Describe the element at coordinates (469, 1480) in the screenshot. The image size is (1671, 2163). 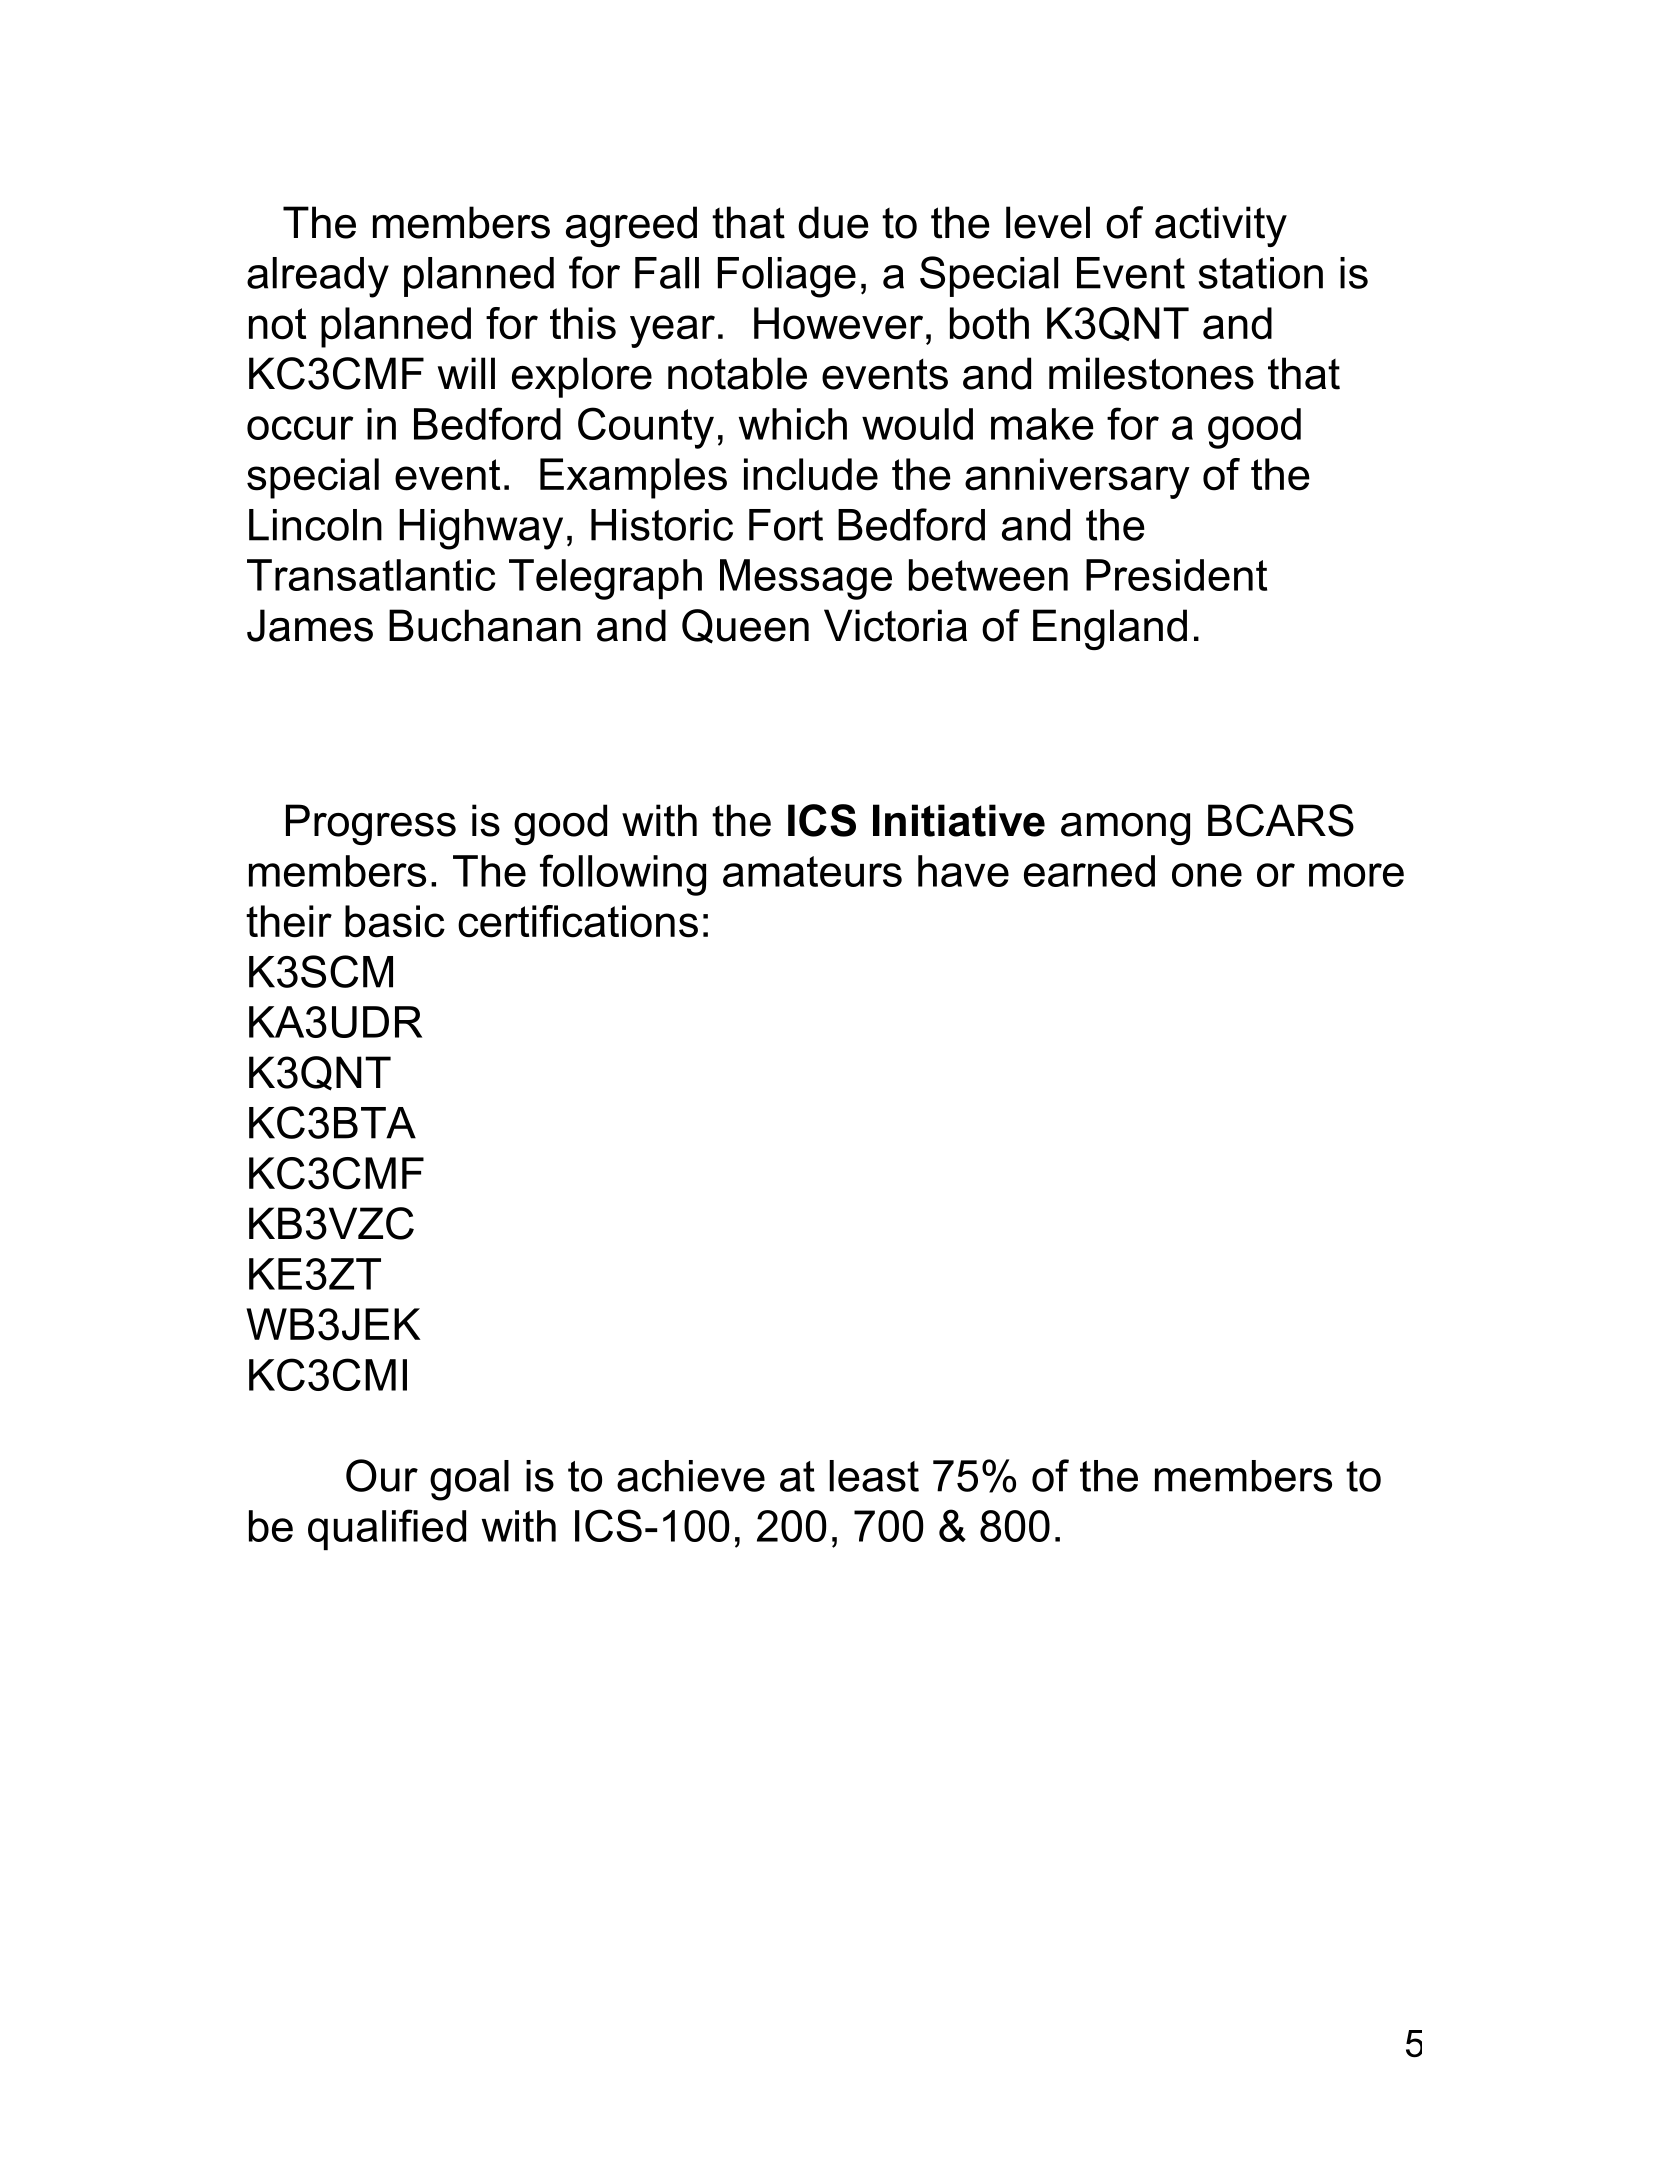
I see `goal` at that location.
